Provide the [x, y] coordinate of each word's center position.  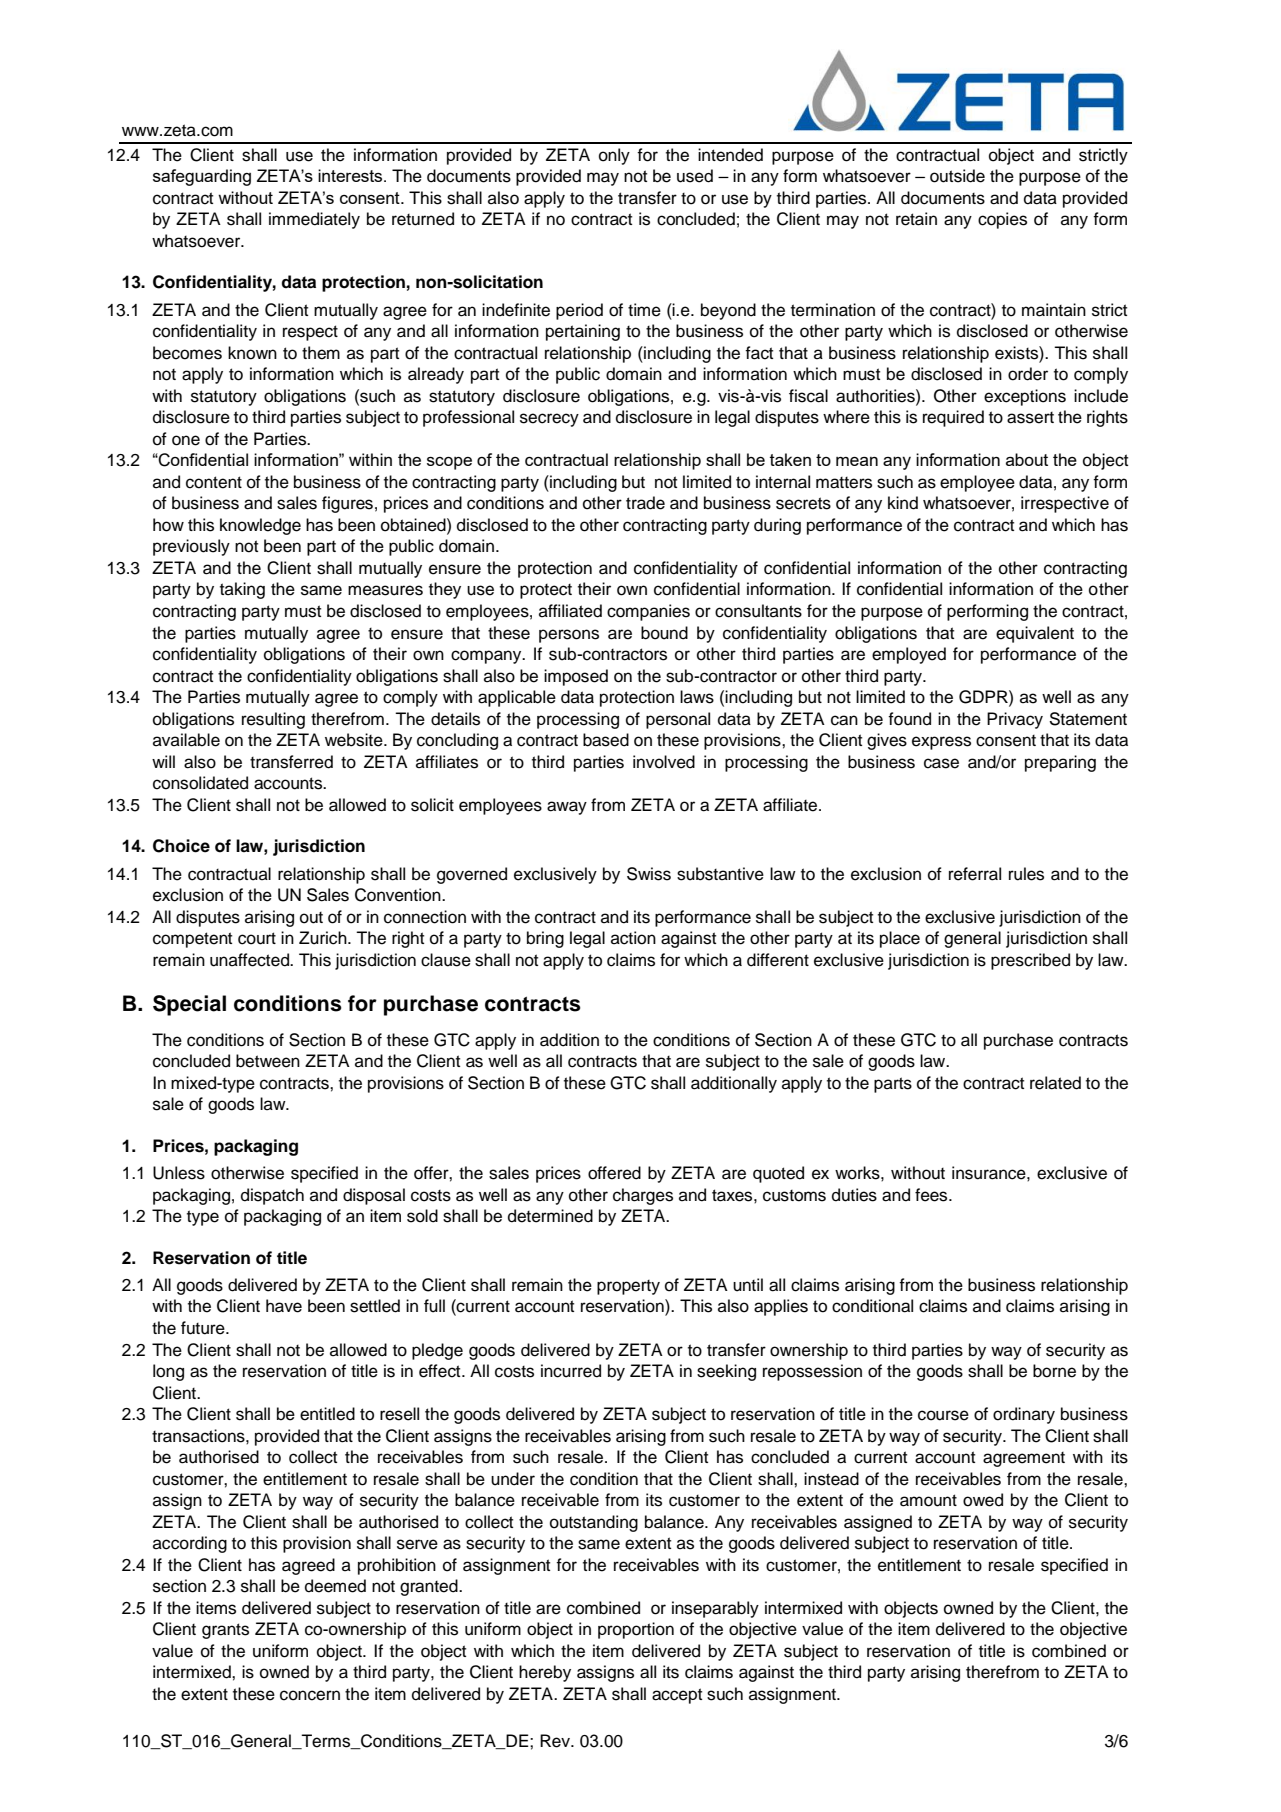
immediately [314, 220]
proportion [636, 1630]
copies [1002, 220]
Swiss [649, 874]
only [614, 156]
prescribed [1030, 961]
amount [928, 1500]
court [257, 938]
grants [225, 1631]
